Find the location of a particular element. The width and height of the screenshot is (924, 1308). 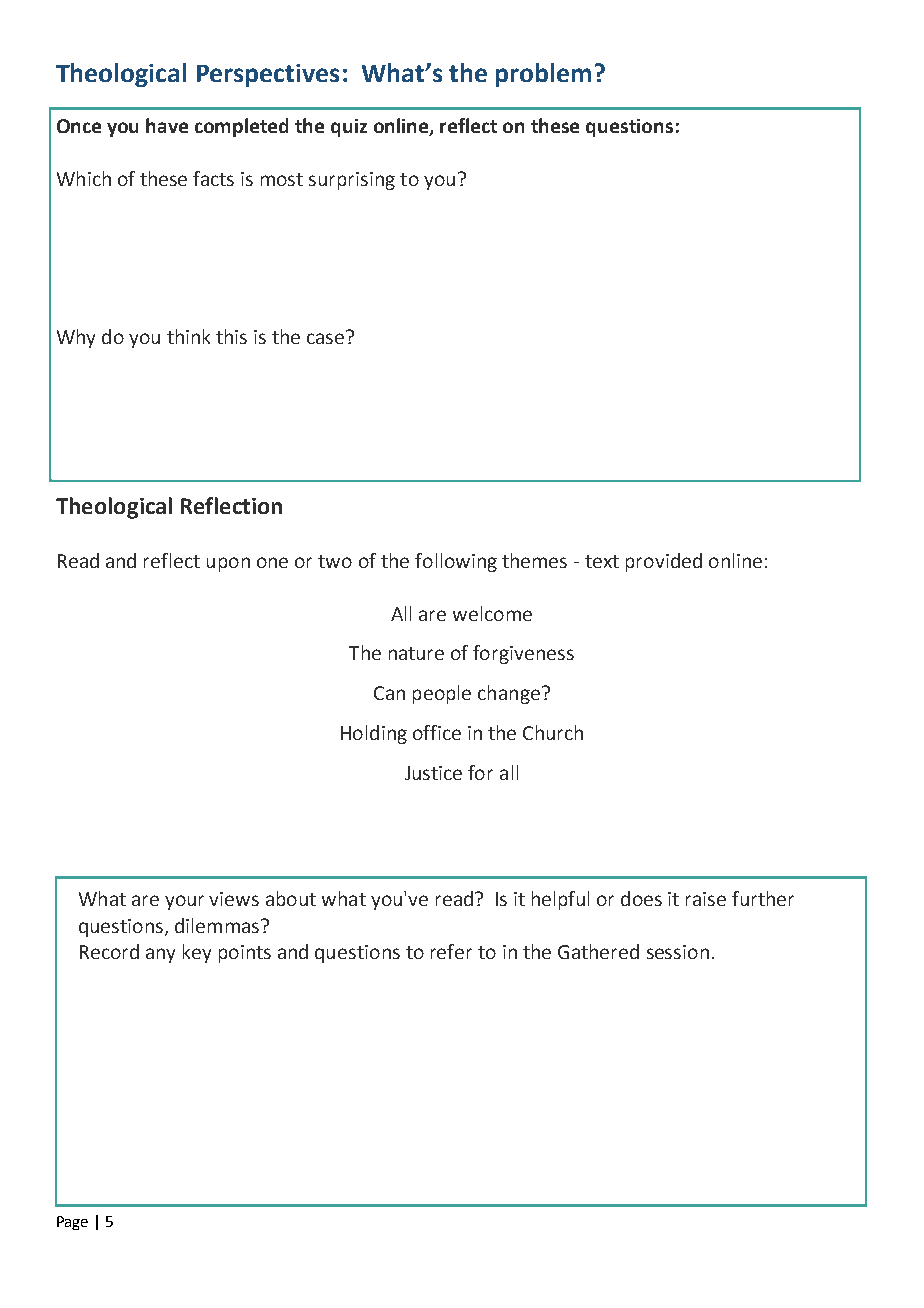

your is located at coordinates (184, 902).
